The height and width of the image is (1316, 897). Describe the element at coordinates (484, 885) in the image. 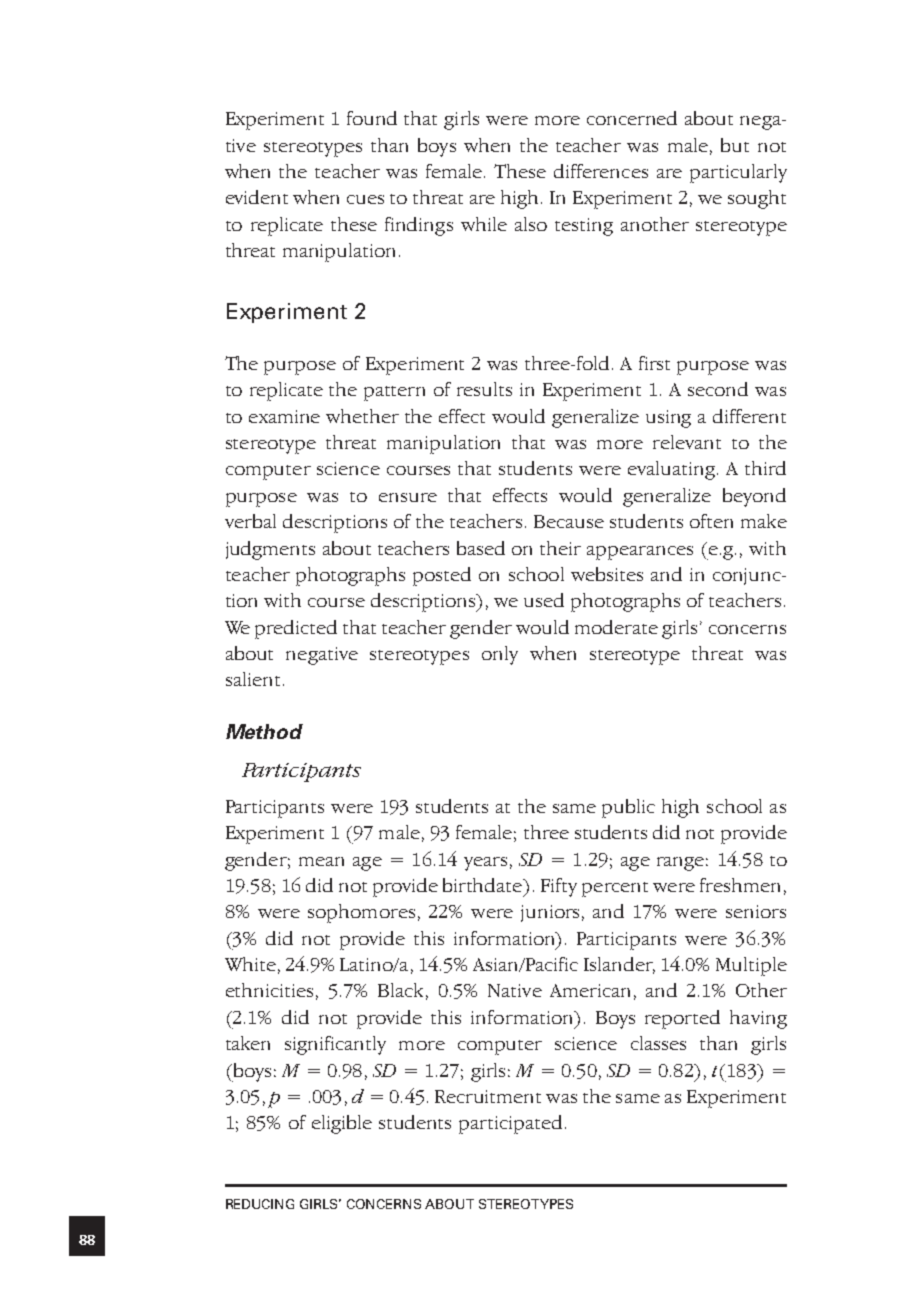

I see `birthdate` at that location.
